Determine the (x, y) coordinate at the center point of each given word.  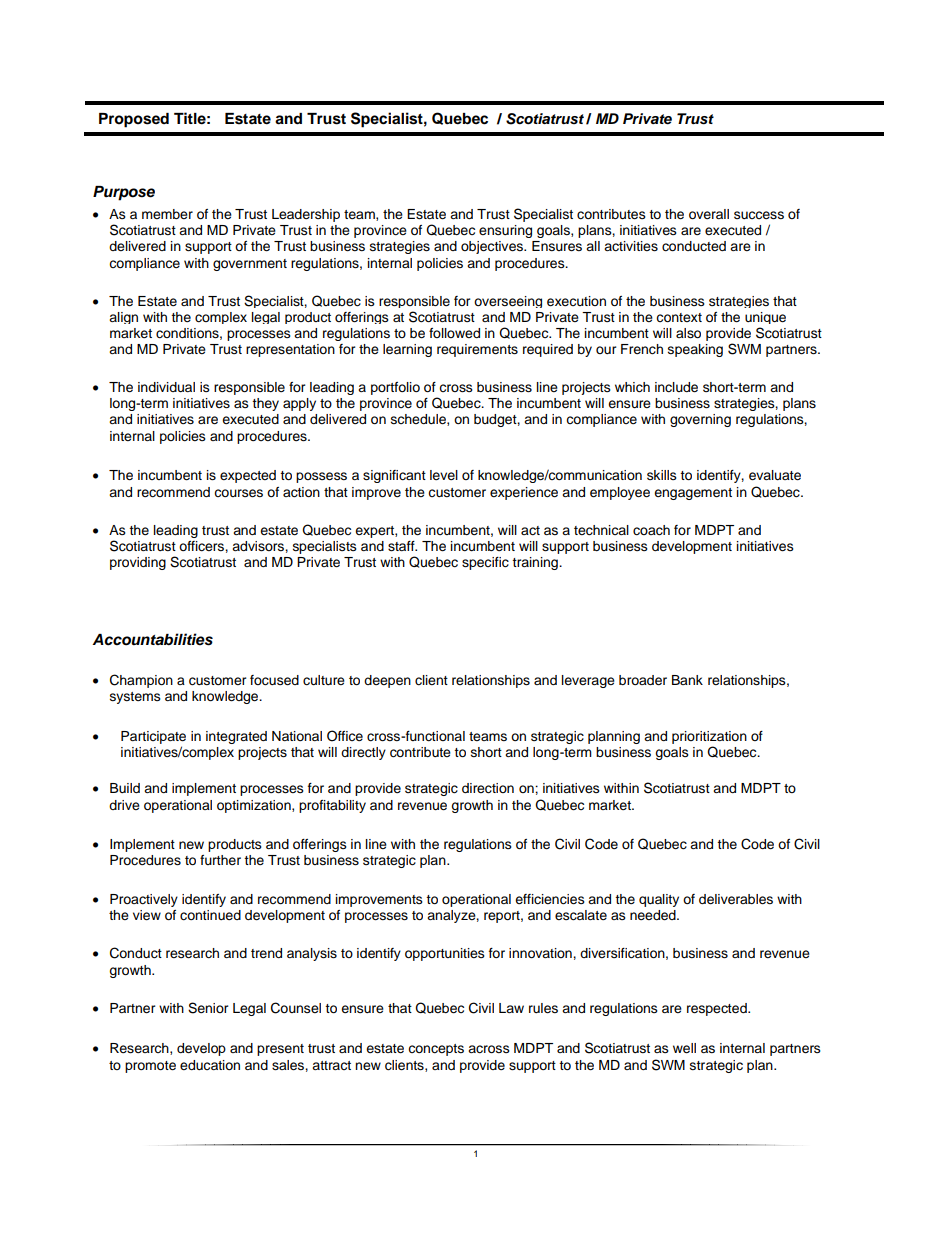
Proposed (134, 120)
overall (709, 214)
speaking (695, 350)
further (220, 860)
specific (485, 563)
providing (138, 563)
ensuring (505, 231)
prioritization (709, 737)
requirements (477, 350)
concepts (436, 1050)
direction (488, 788)
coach (651, 530)
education (210, 1065)
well (684, 1048)
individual (166, 387)
